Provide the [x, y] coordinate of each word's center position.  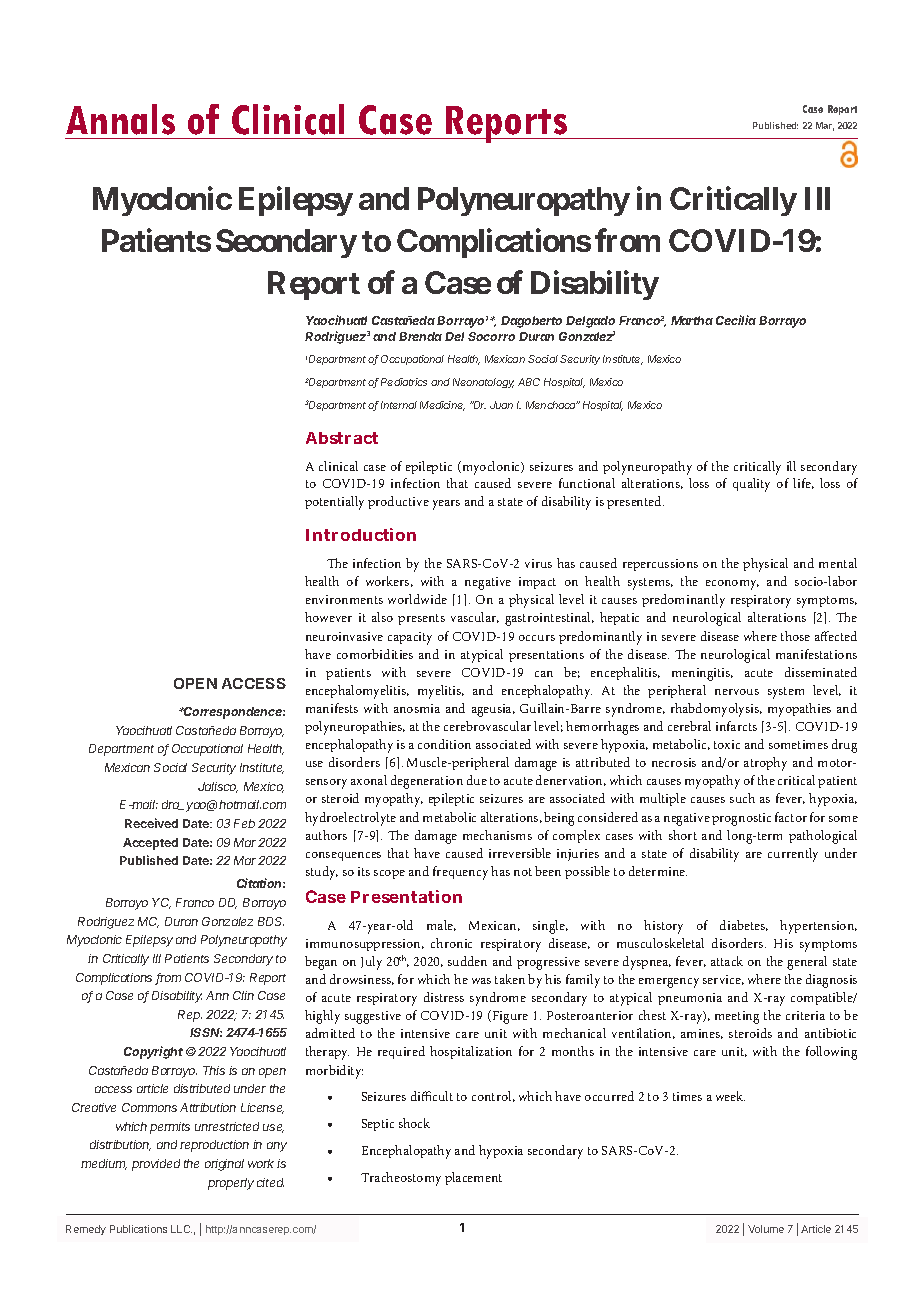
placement [473, 1178]
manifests [332, 708]
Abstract [342, 438]
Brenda [420, 336]
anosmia [417, 708]
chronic [451, 943]
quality [751, 485]
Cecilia [736, 320]
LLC [181, 1229]
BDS [271, 921]
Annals [120, 119]
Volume [766, 1229]
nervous [737, 692]
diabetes [744, 925]
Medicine [442, 406]
